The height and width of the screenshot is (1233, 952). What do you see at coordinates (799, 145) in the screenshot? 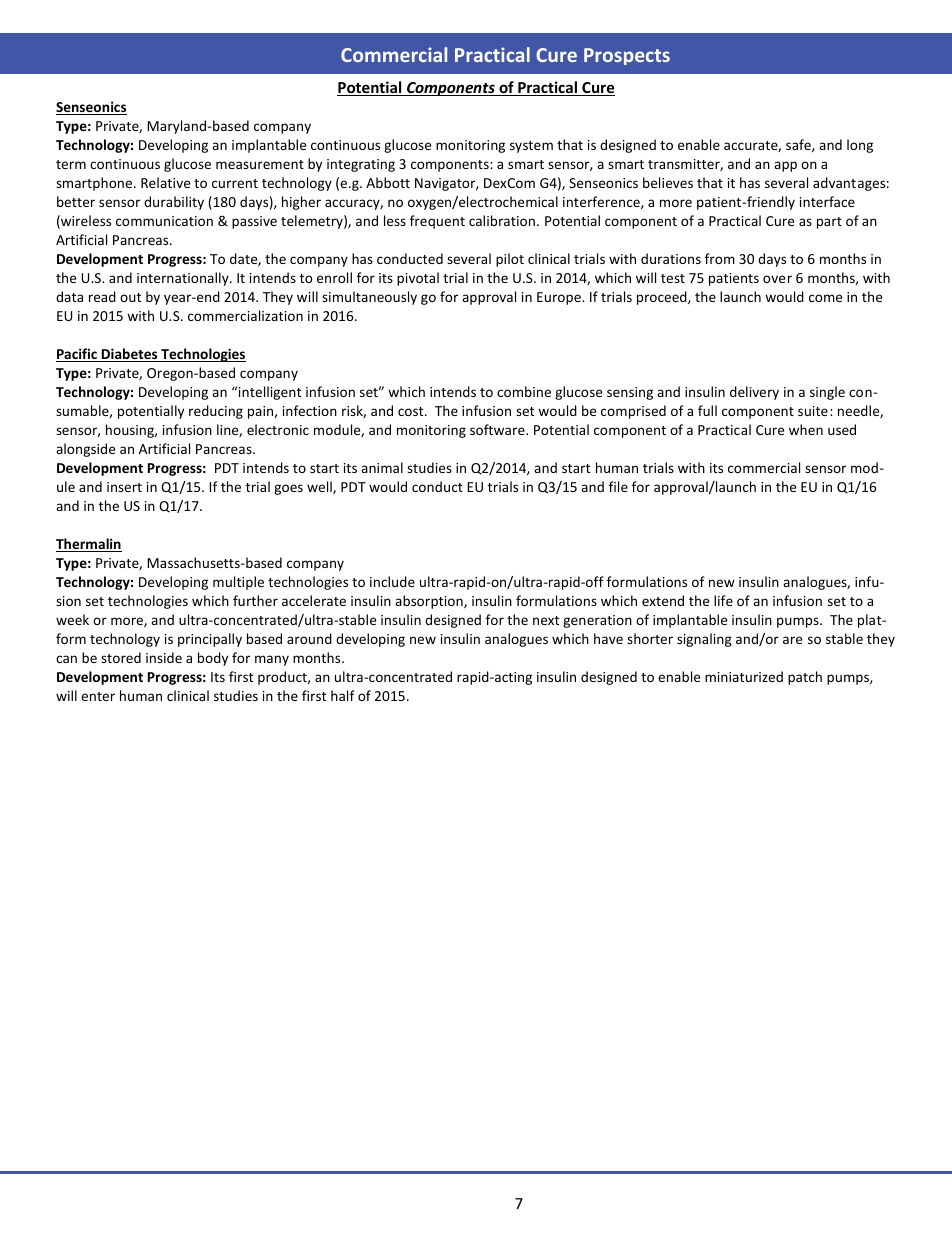
I see `safe` at bounding box center [799, 145].
